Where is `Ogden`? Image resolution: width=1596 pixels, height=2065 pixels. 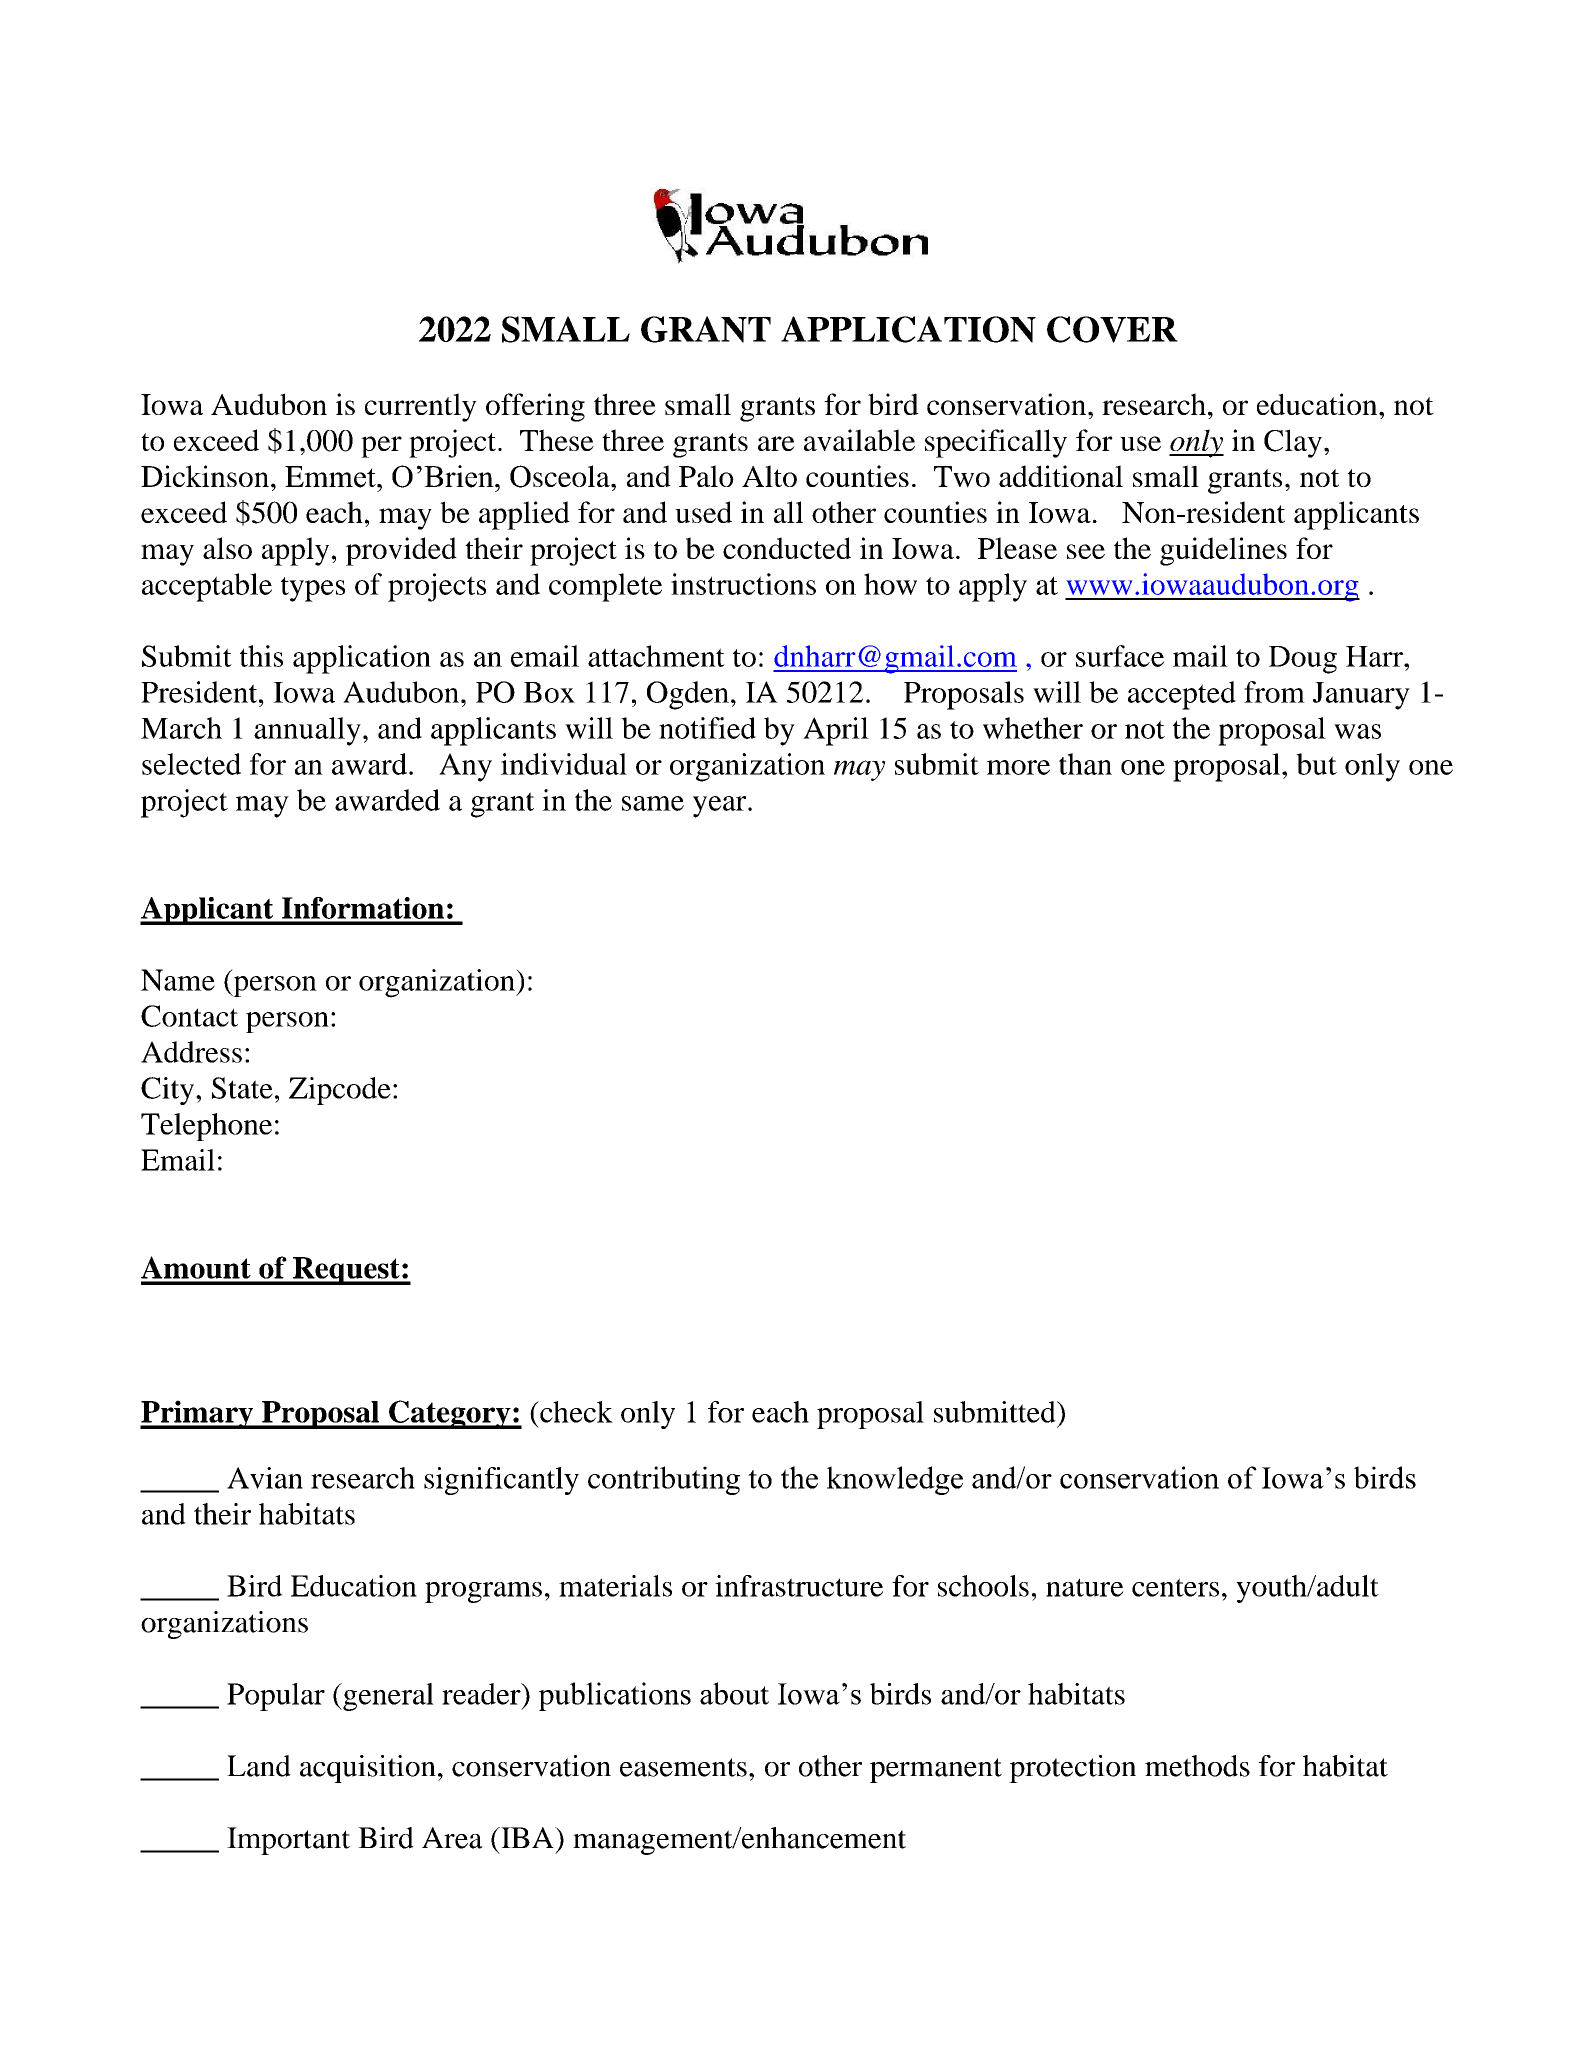 Ogden is located at coordinates (688, 695).
